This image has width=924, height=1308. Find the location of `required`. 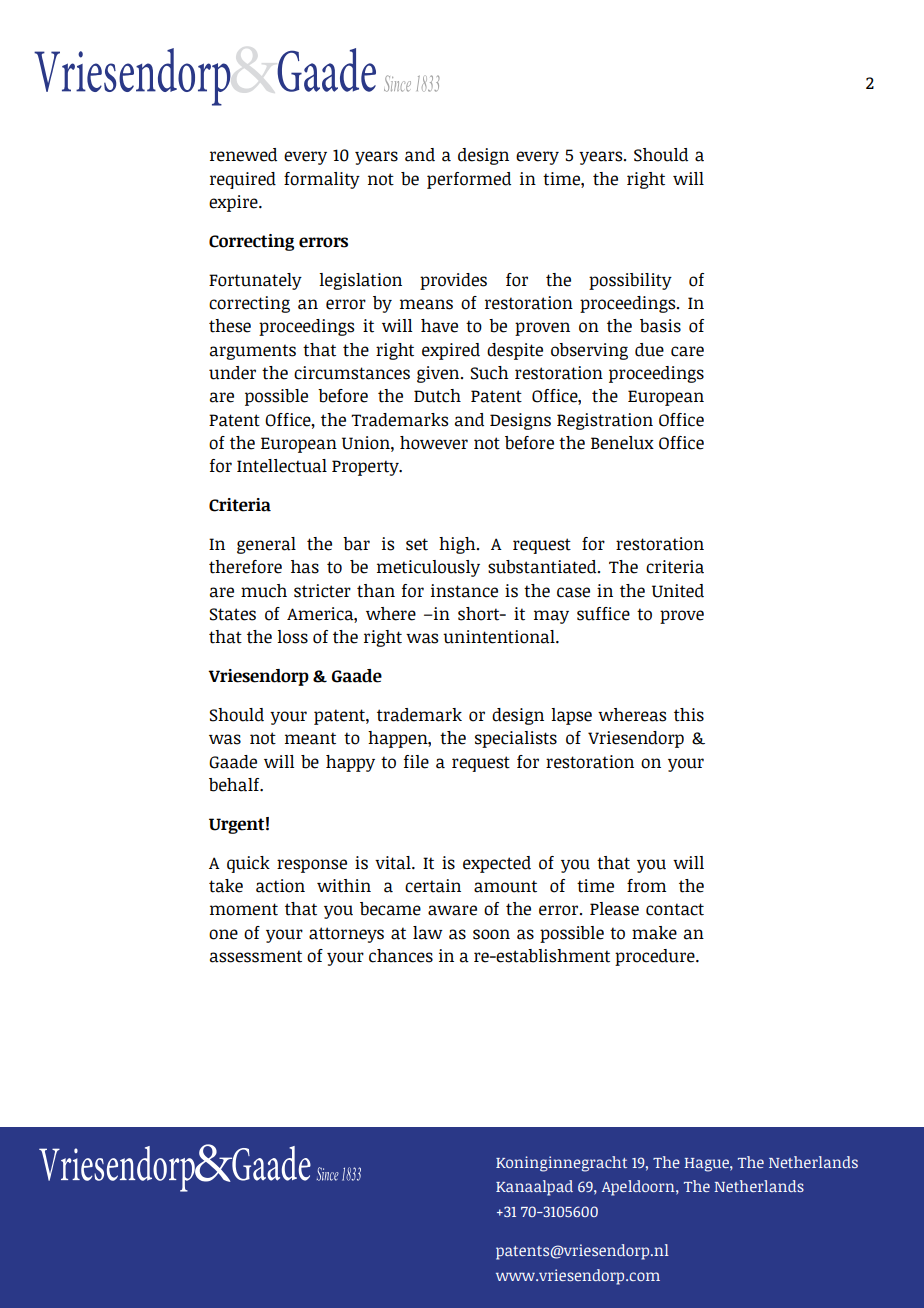

required is located at coordinates (243, 180).
